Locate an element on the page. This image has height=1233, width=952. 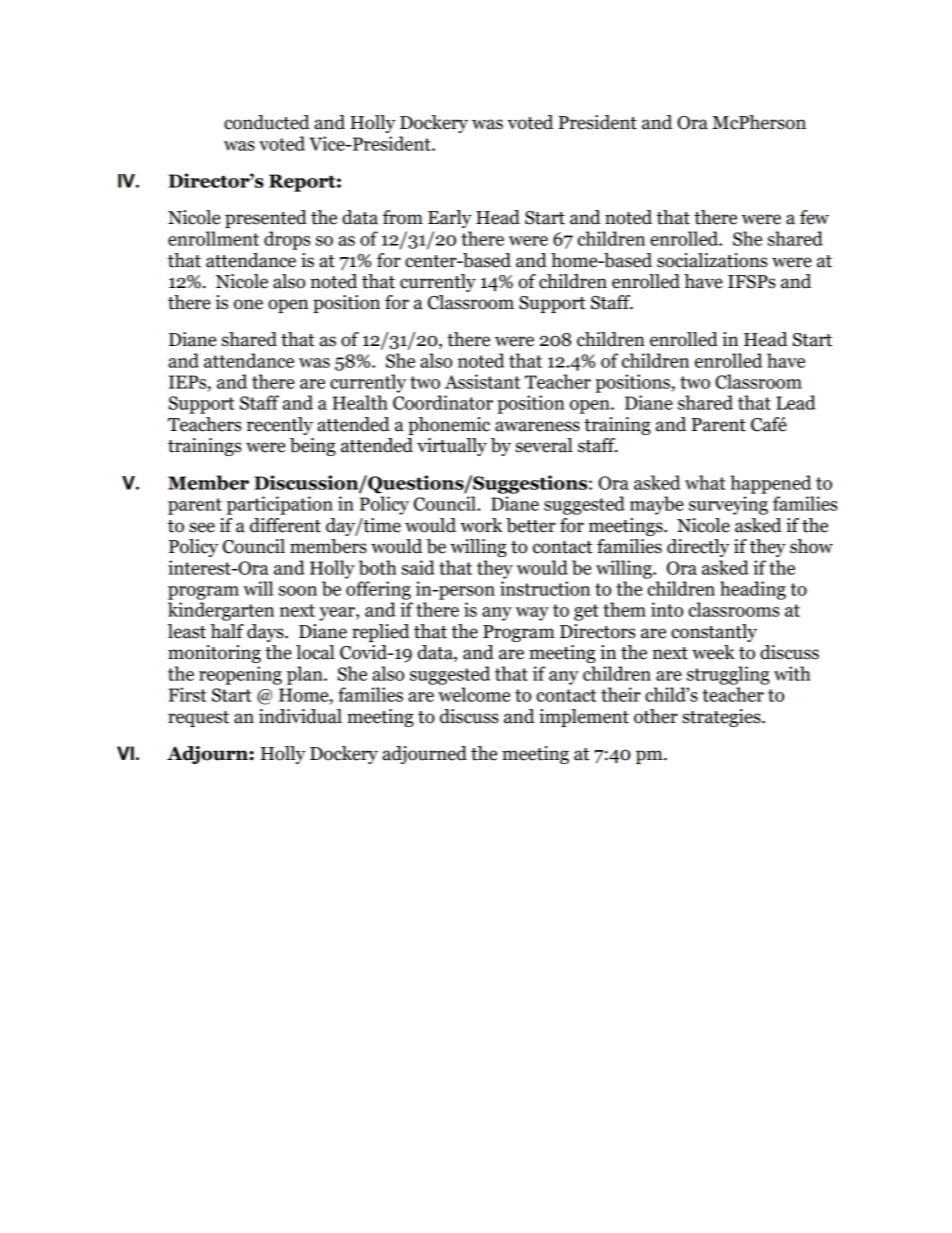
Lead is located at coordinates (796, 402).
